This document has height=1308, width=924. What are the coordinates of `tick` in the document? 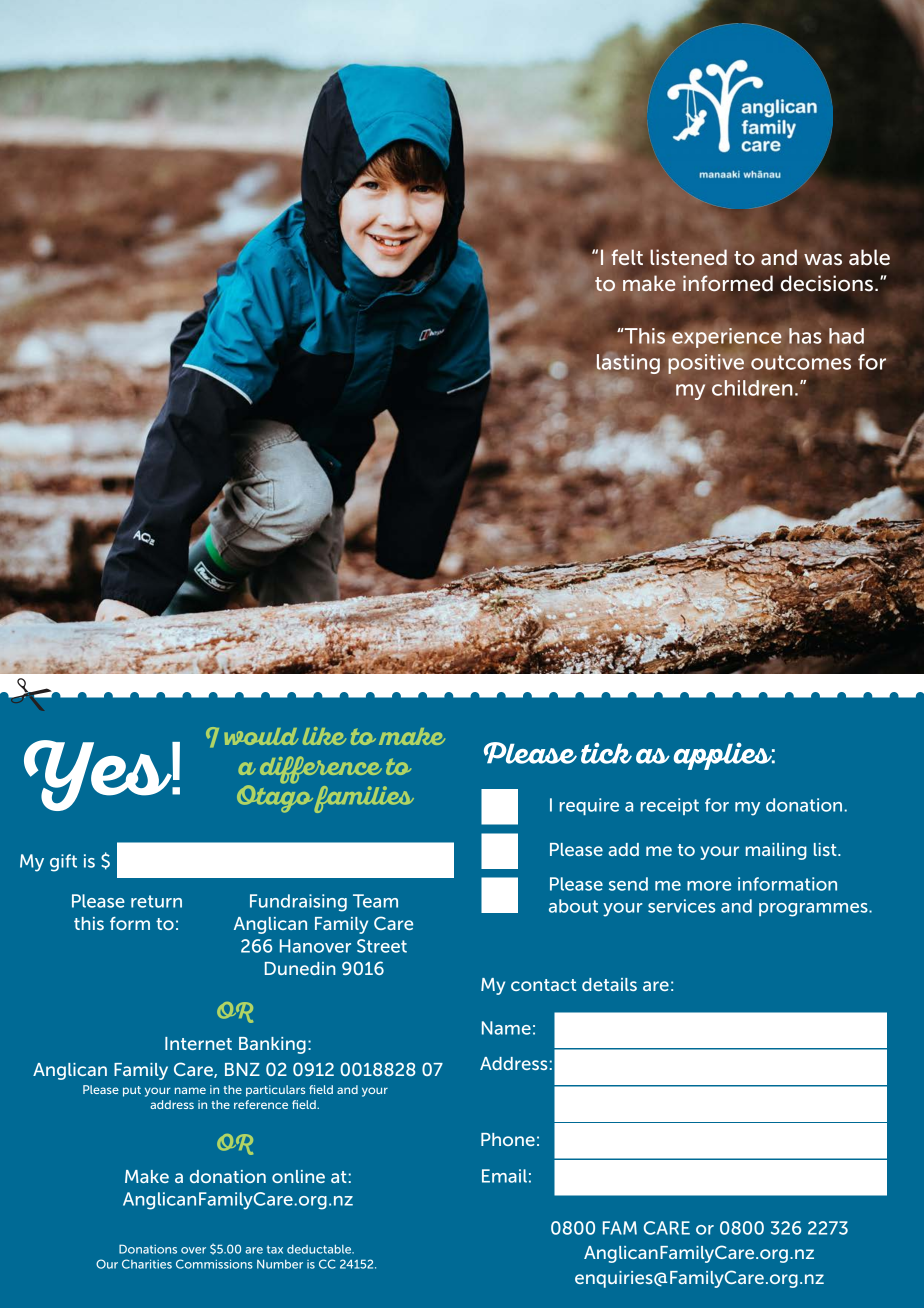 It's located at (606, 753).
